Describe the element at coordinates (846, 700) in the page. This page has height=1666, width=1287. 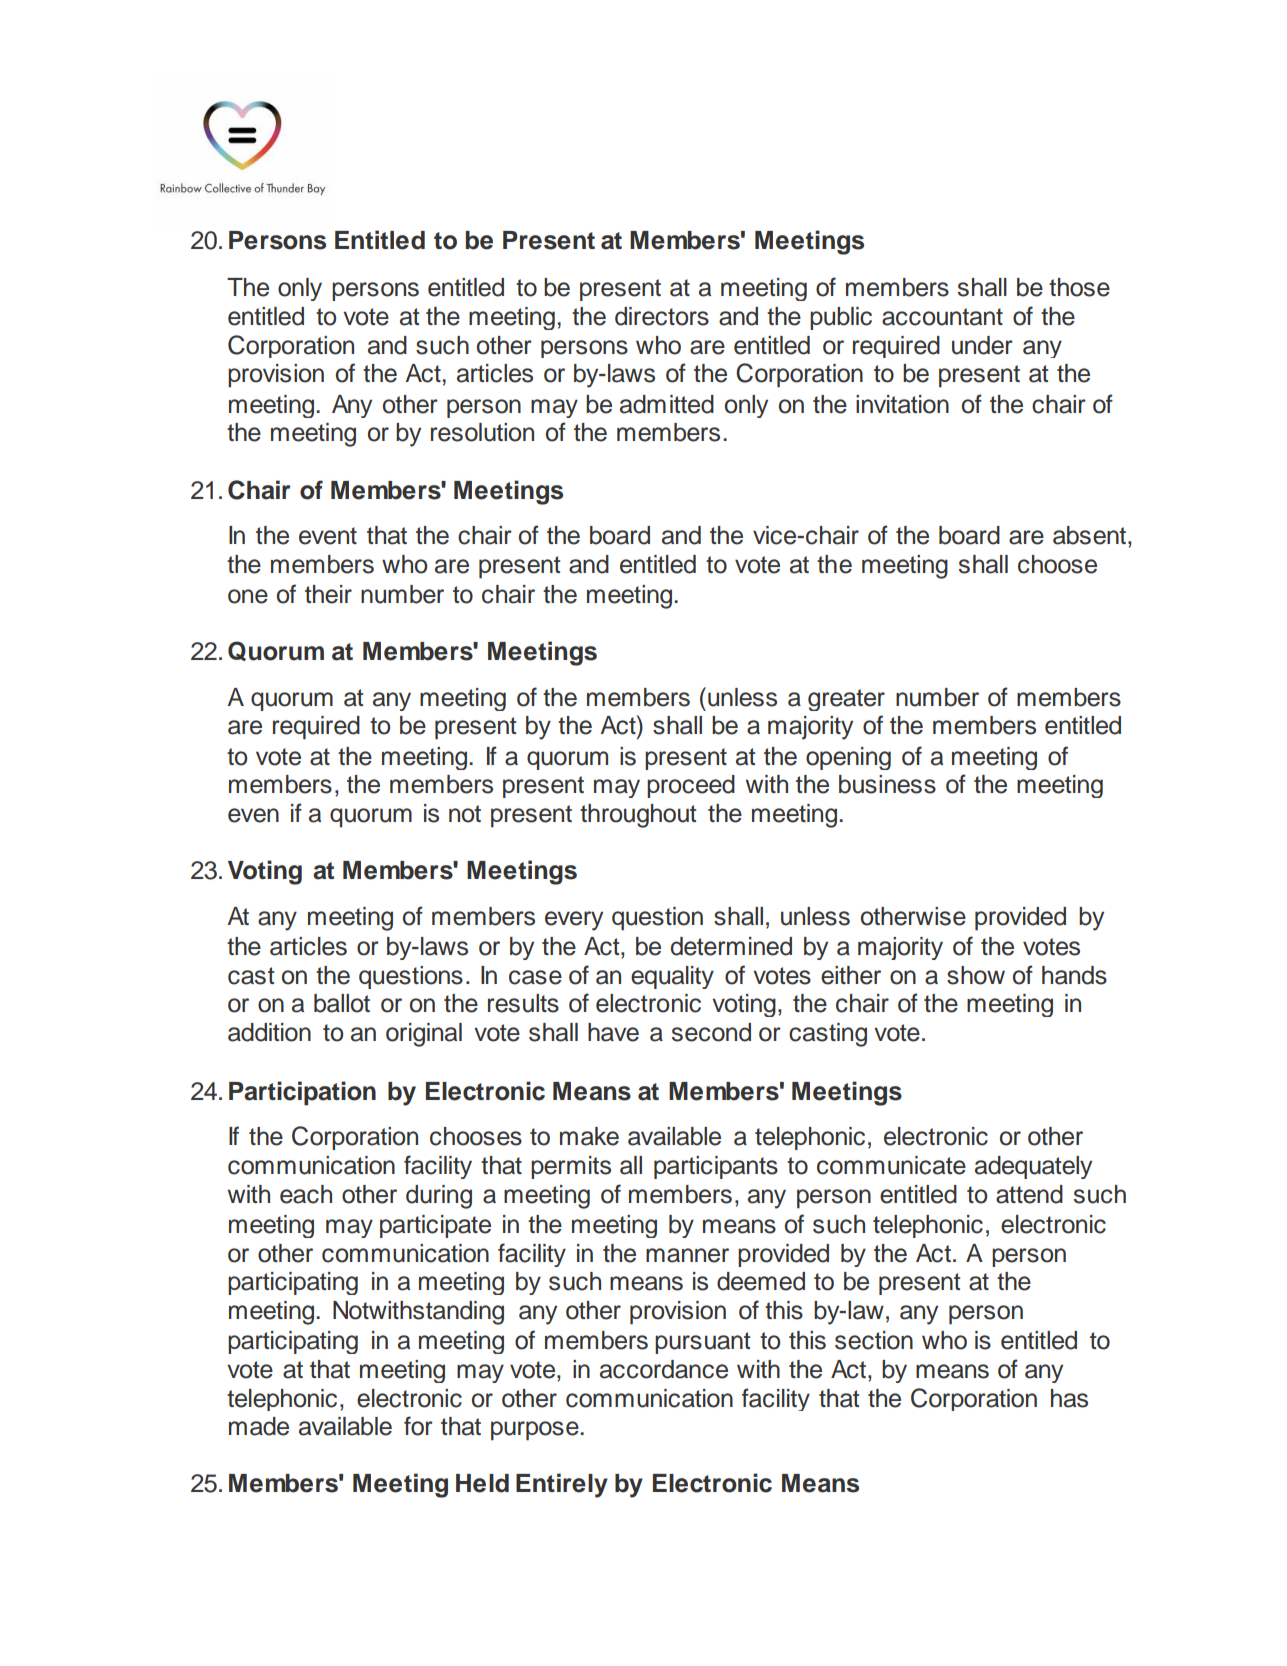
I see `greater` at that location.
